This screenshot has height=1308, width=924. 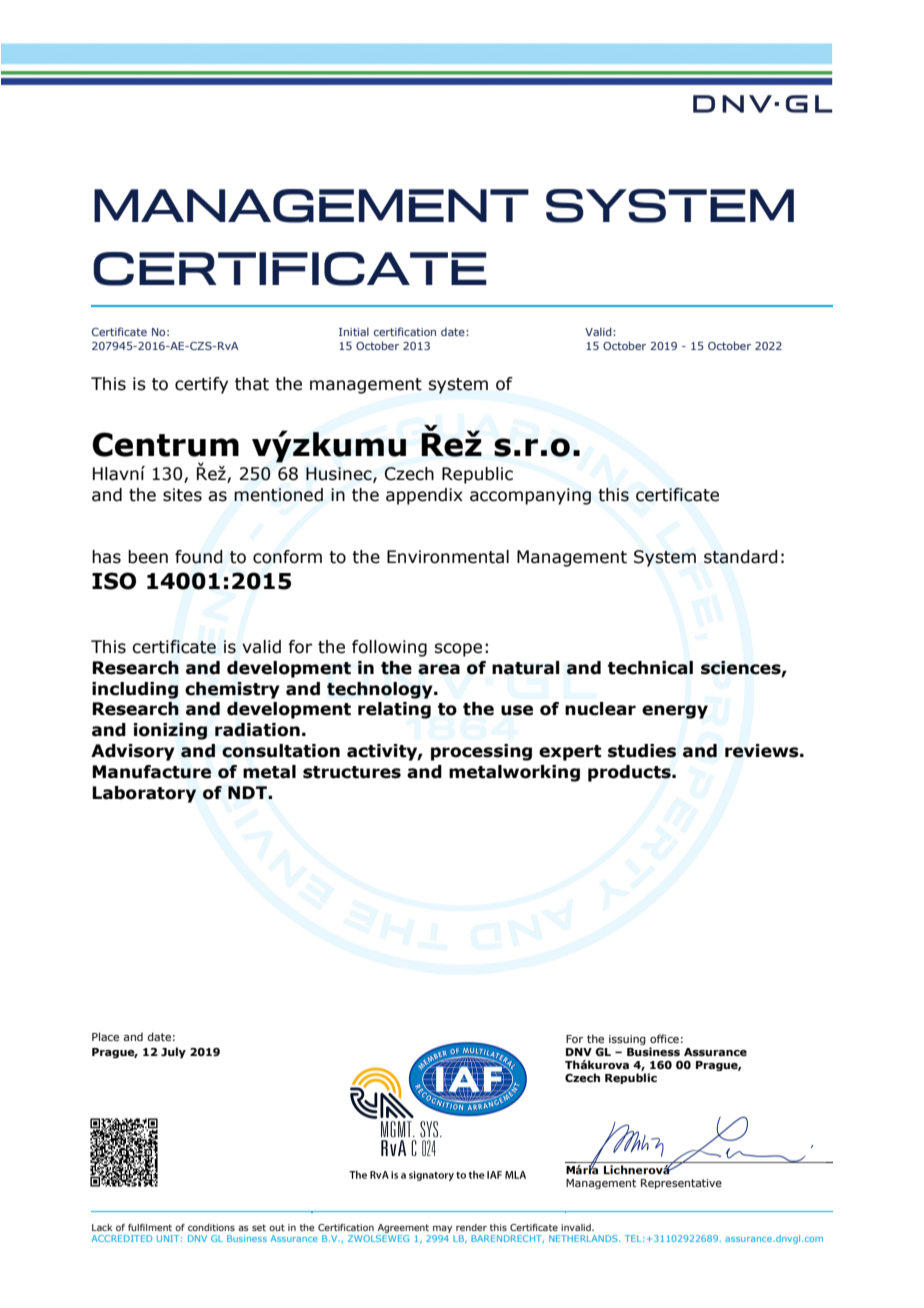 What do you see at coordinates (664, 1038) in the screenshot?
I see `office` at bounding box center [664, 1038].
